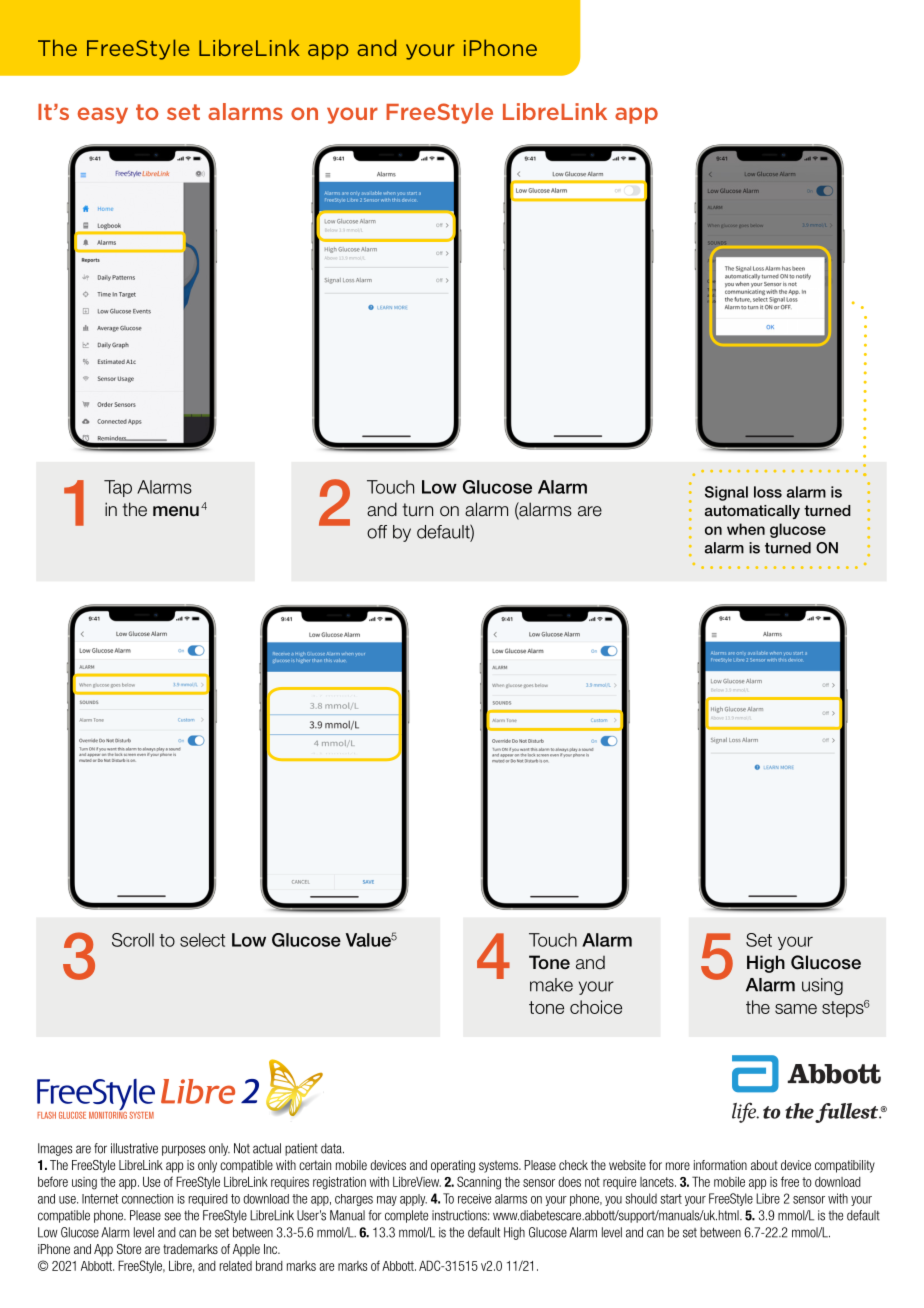  Describe the element at coordinates (551, 985) in the screenshot. I see `make` at that location.
